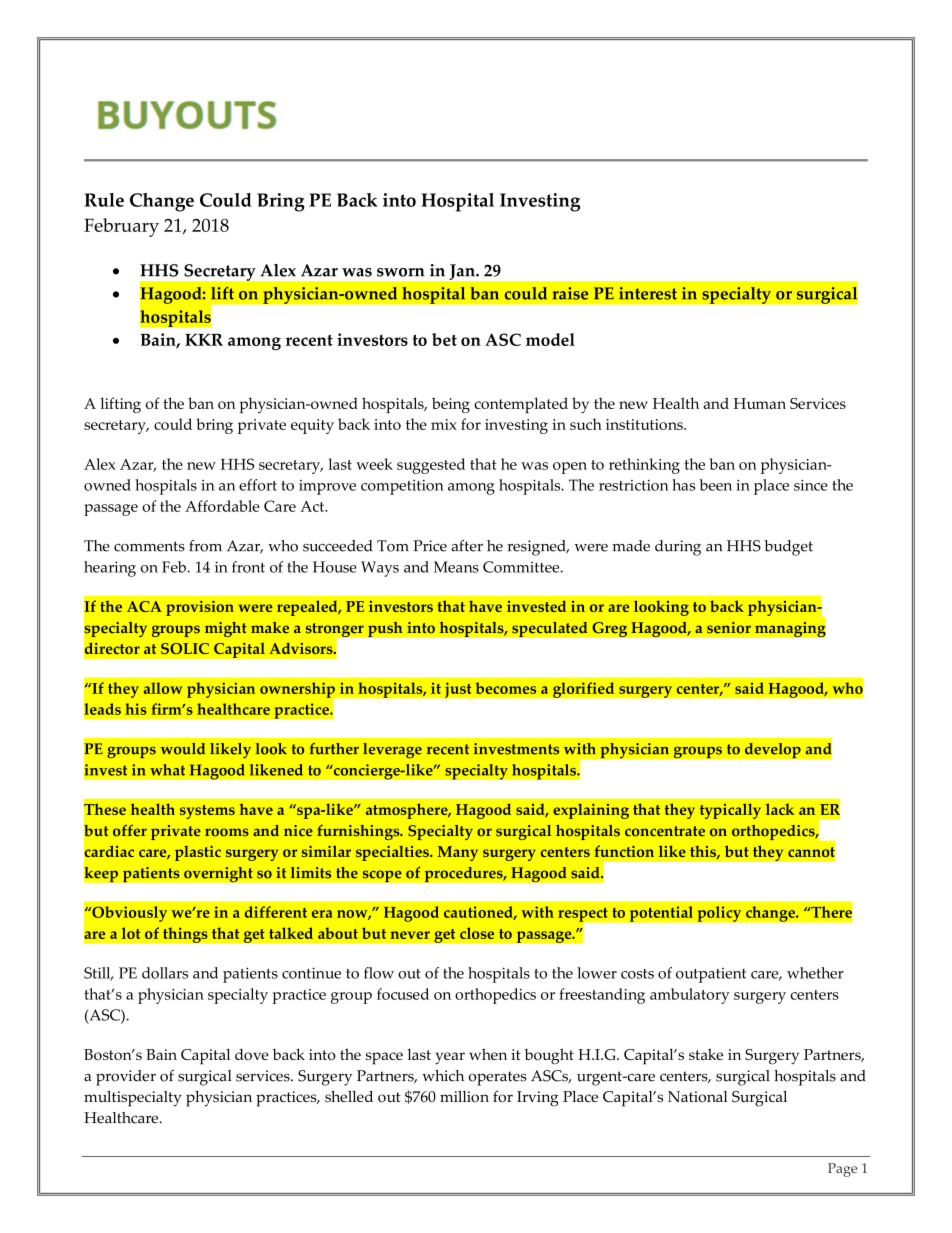 The height and width of the screenshot is (1233, 952). What do you see at coordinates (464, 1097) in the screenshot?
I see `million` at bounding box center [464, 1097].
